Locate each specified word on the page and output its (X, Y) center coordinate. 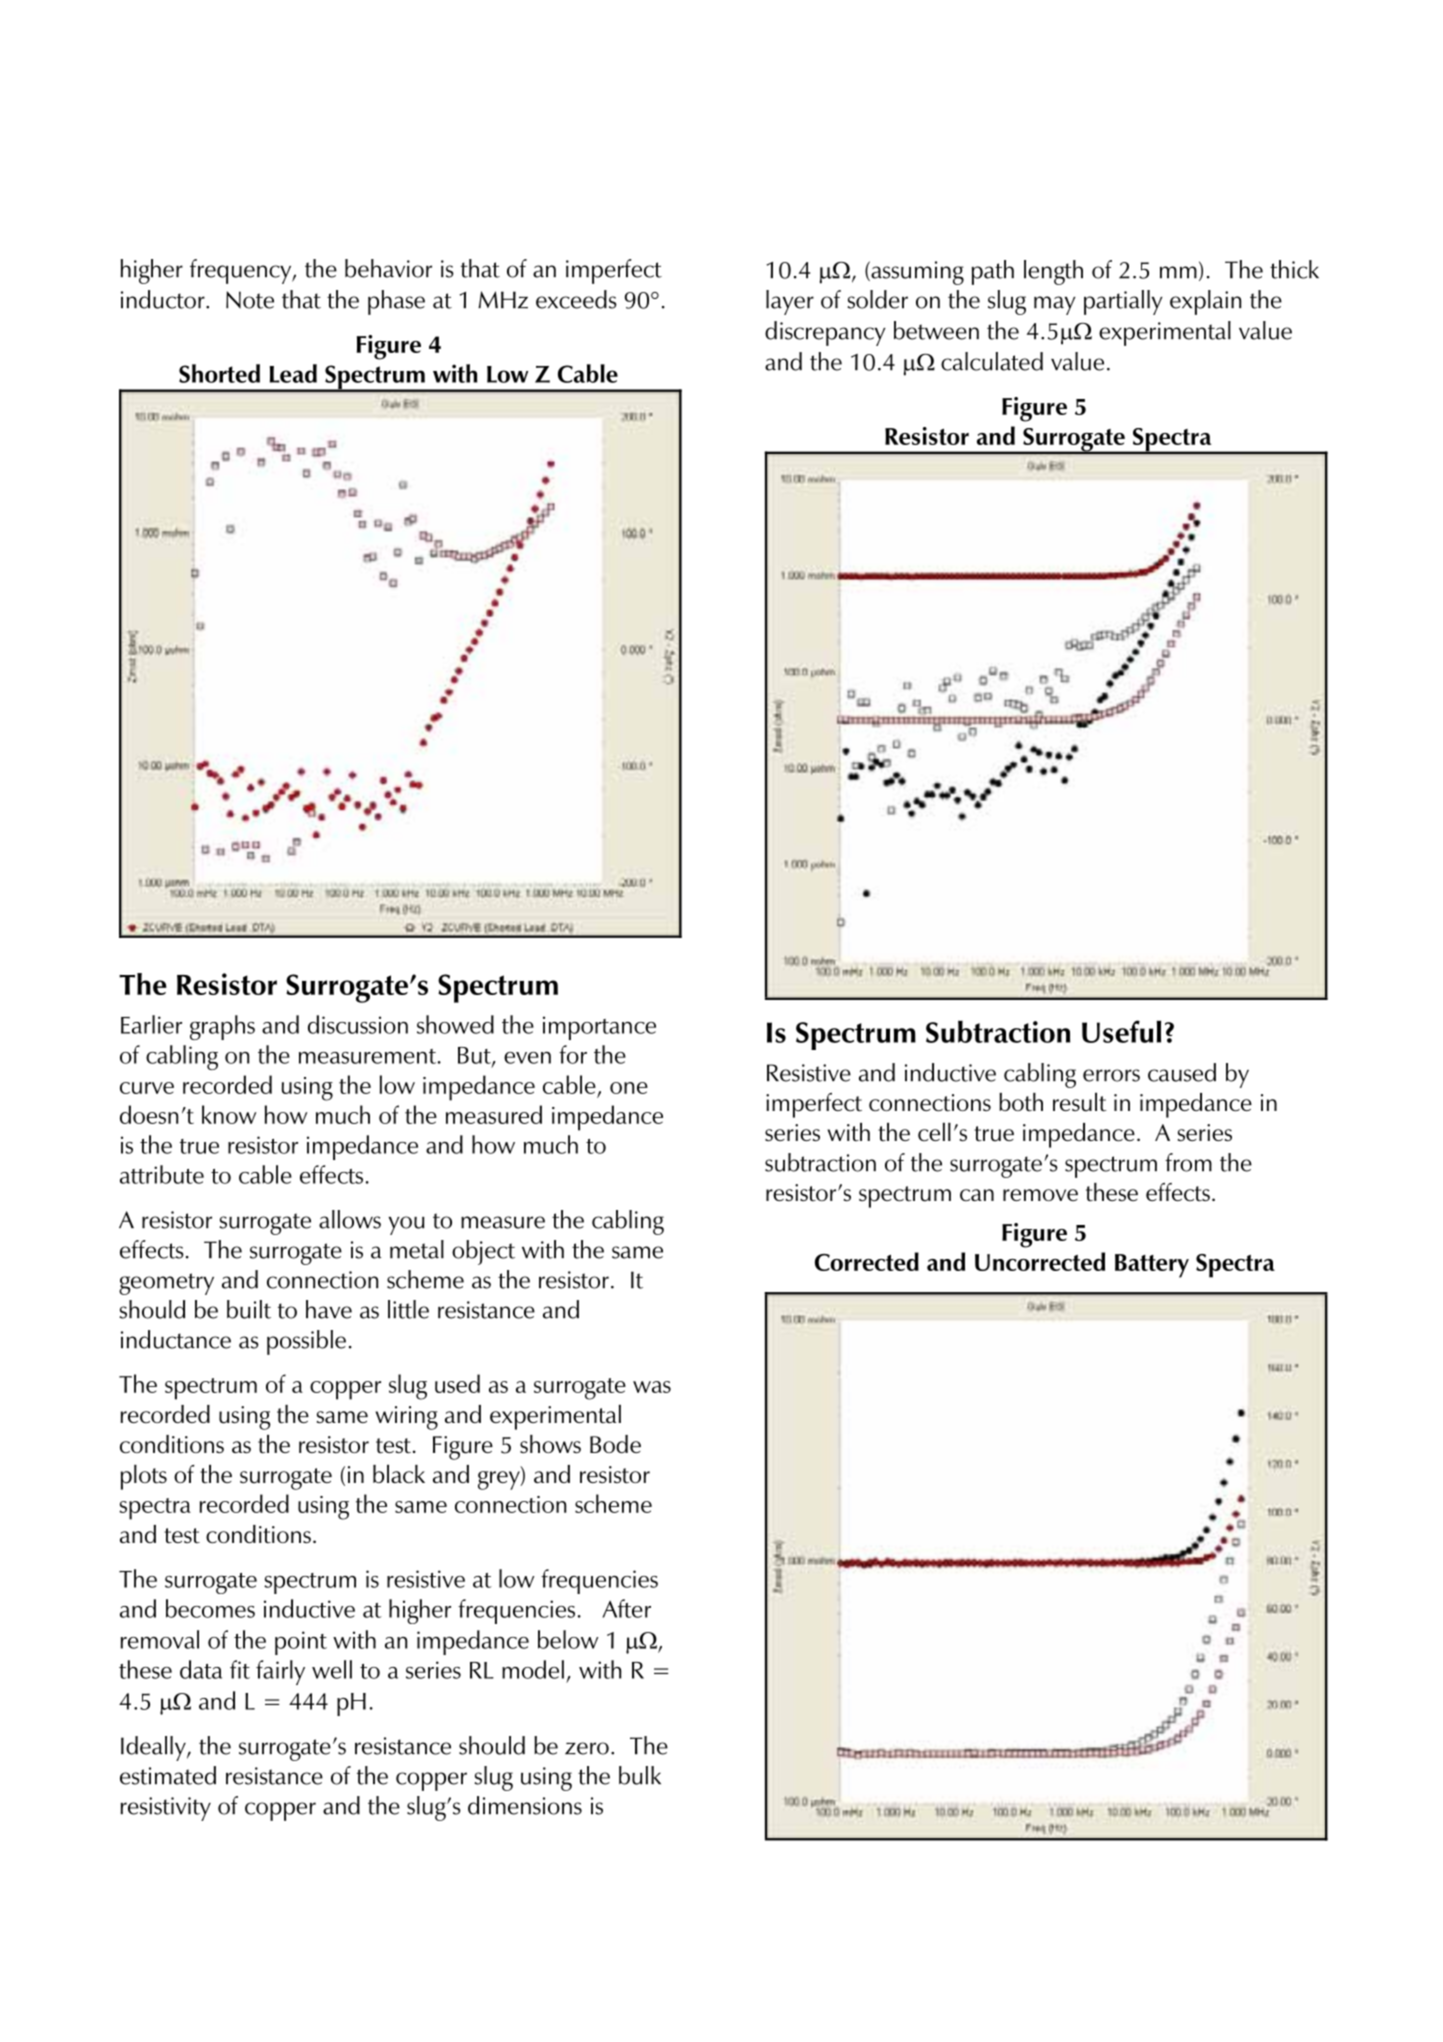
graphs (222, 1027)
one (629, 1088)
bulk (640, 1775)
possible (306, 1342)
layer (790, 302)
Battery (1152, 1266)
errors (1111, 1075)
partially (1123, 302)
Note (250, 300)
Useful (1121, 1031)
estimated (168, 1775)
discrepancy (825, 333)
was (652, 1387)
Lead (293, 373)
